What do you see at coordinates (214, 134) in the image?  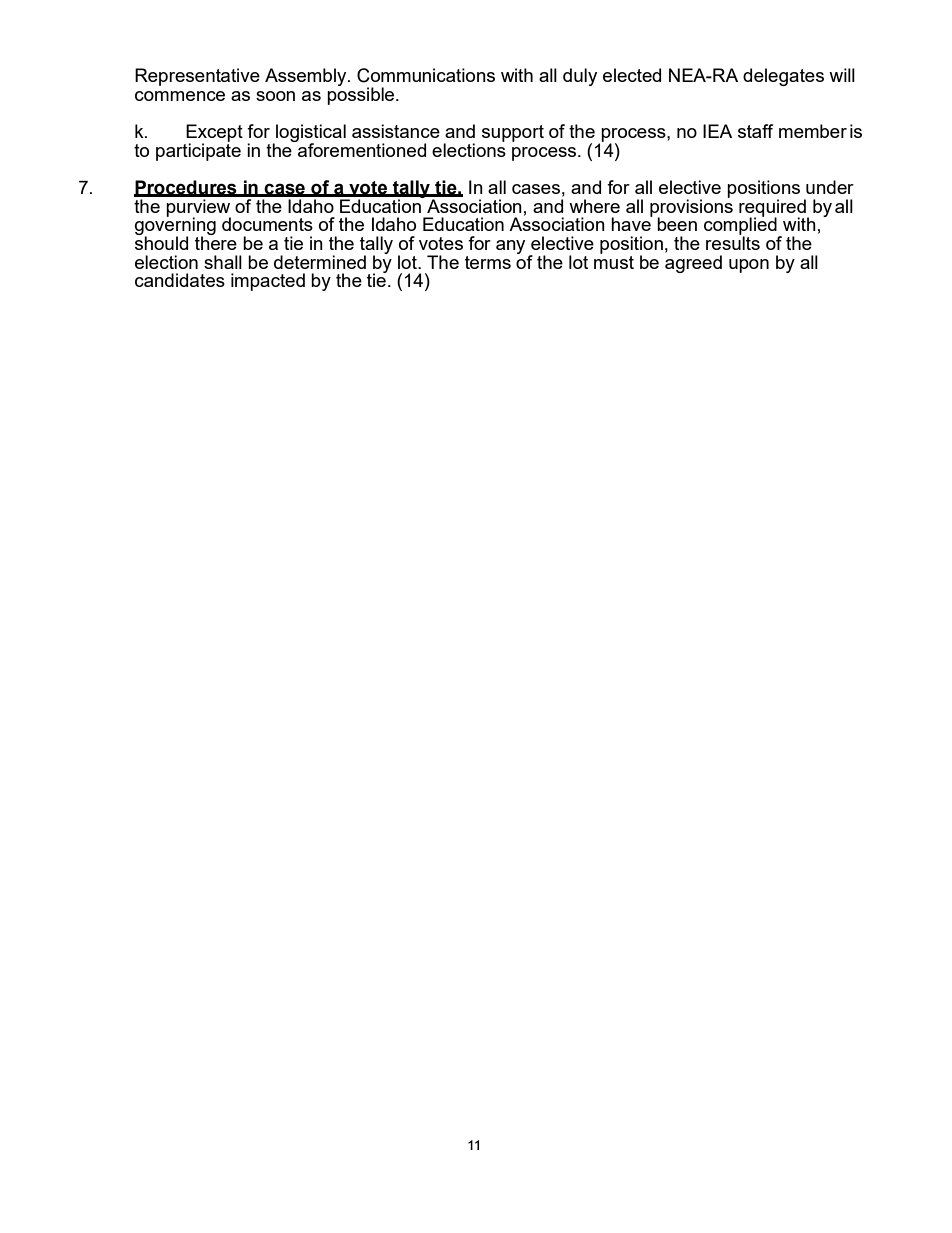 I see `Except` at bounding box center [214, 134].
